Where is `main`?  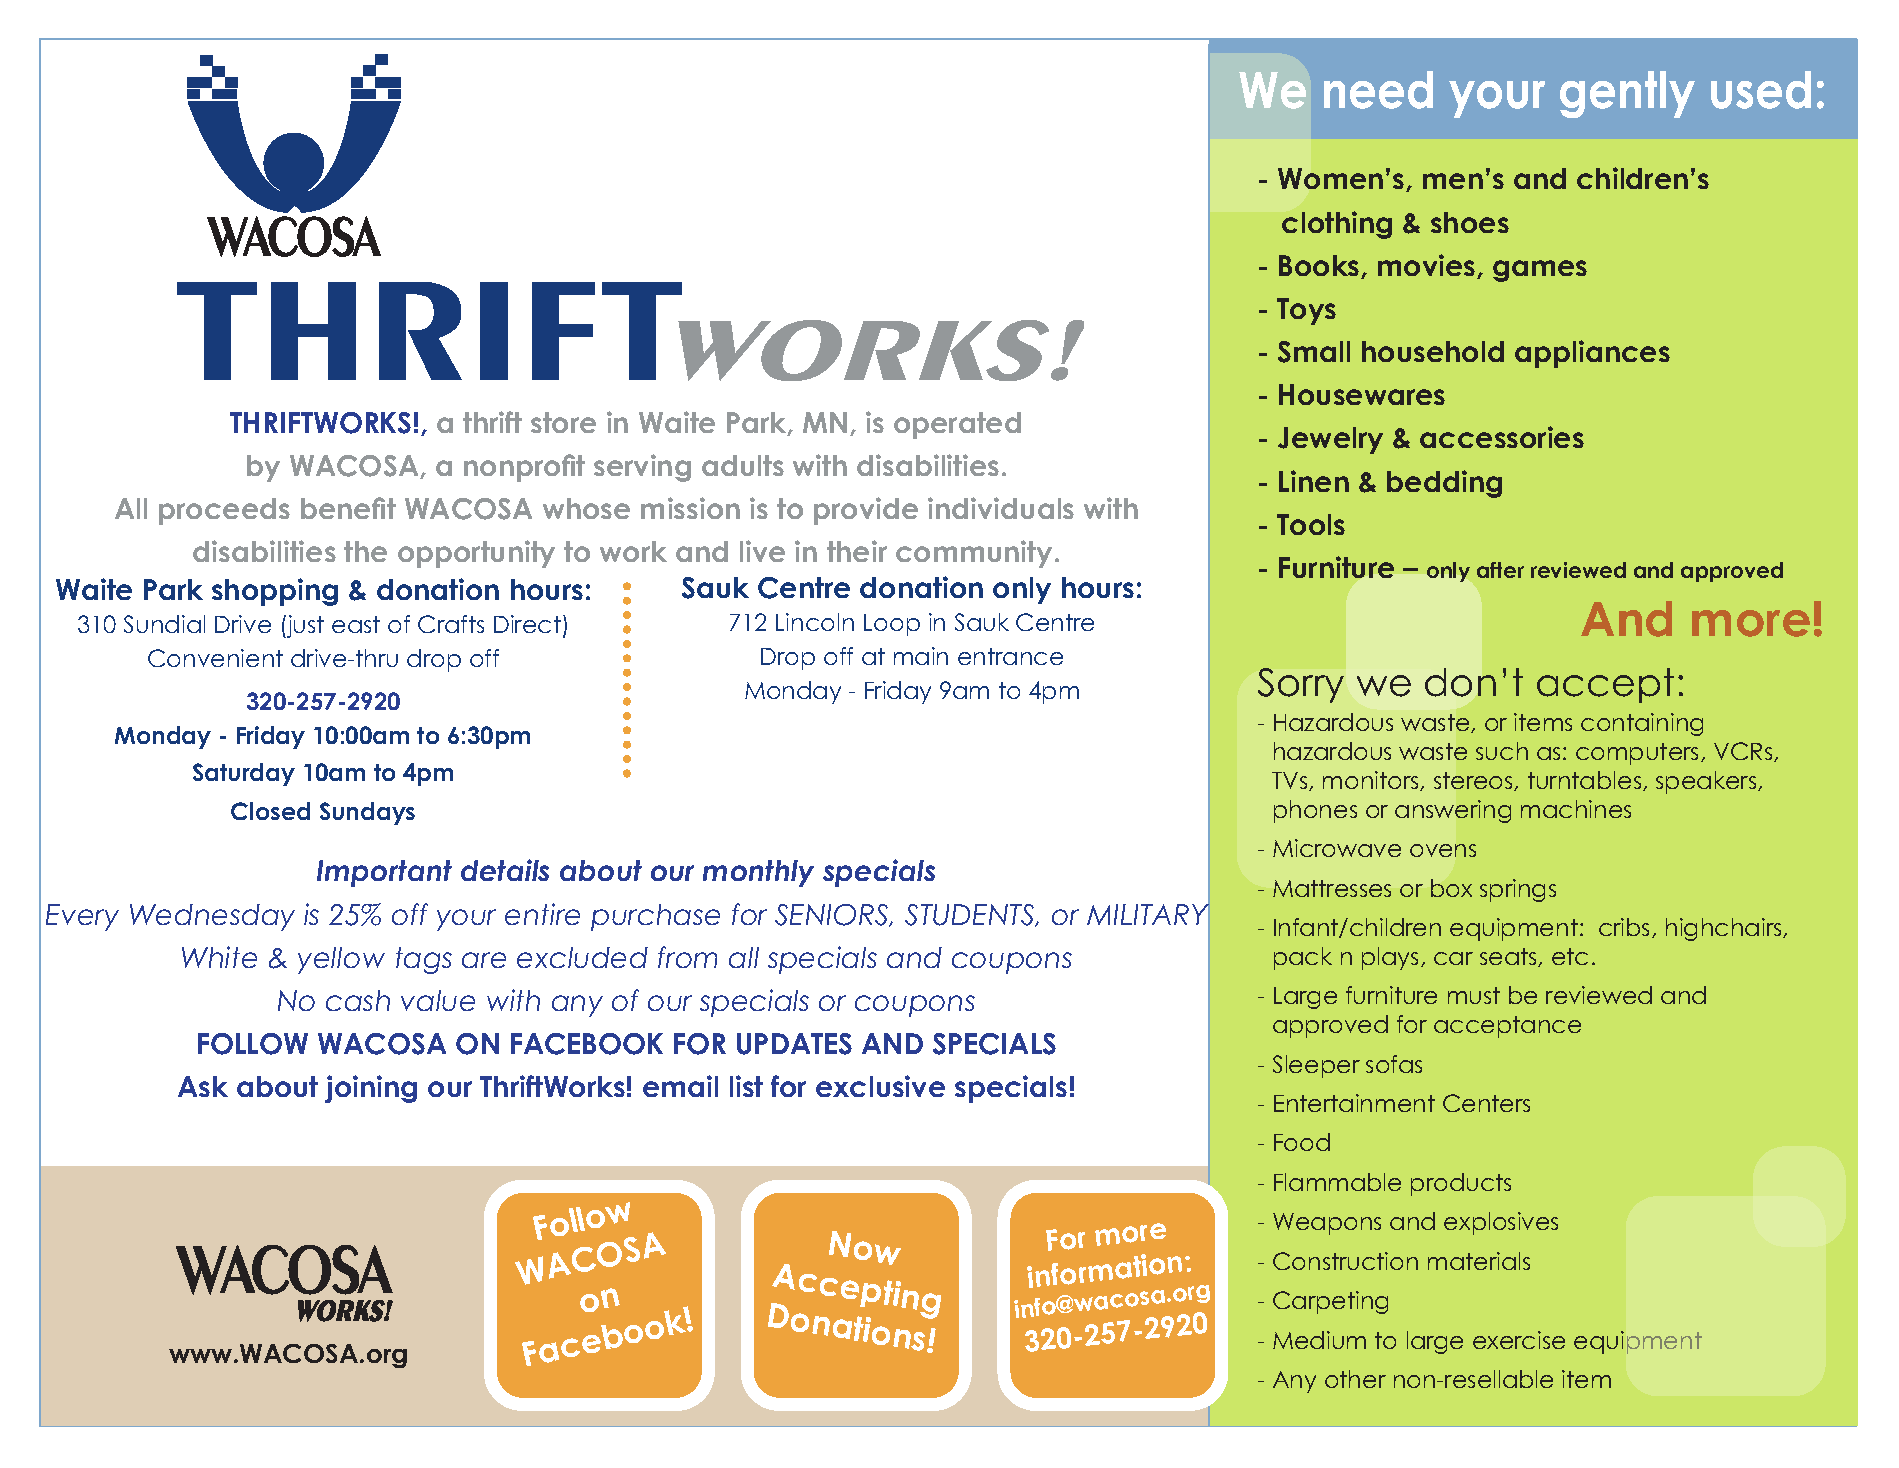 main is located at coordinates (921, 656).
